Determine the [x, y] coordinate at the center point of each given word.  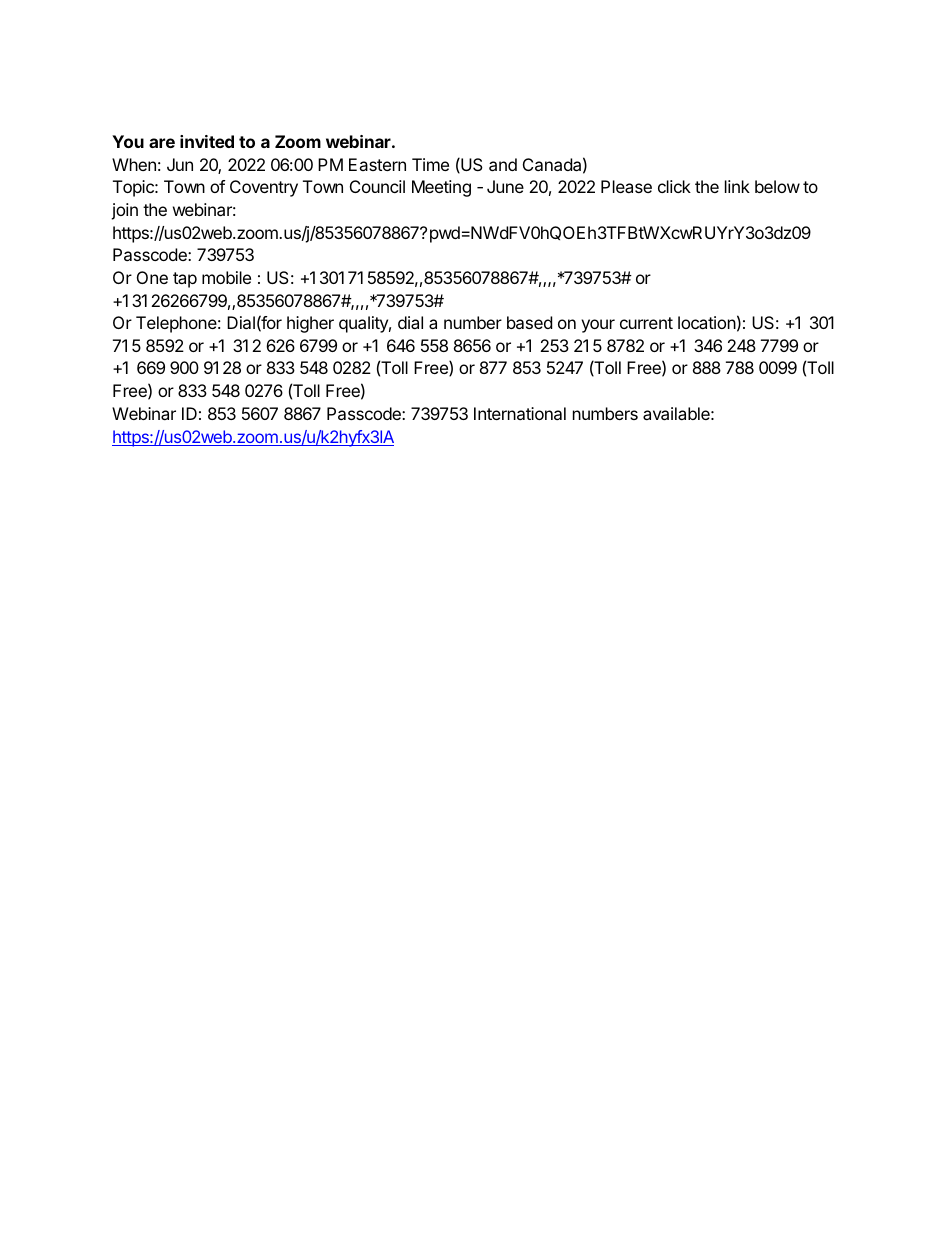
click [674, 186]
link [737, 186]
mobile [226, 277]
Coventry [264, 188]
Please [626, 186]
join [124, 211]
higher [310, 324]
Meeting [441, 188]
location [707, 322]
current [646, 323]
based [529, 322]
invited [207, 141]
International [520, 413]
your [598, 326]
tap [185, 280]
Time [430, 164]
